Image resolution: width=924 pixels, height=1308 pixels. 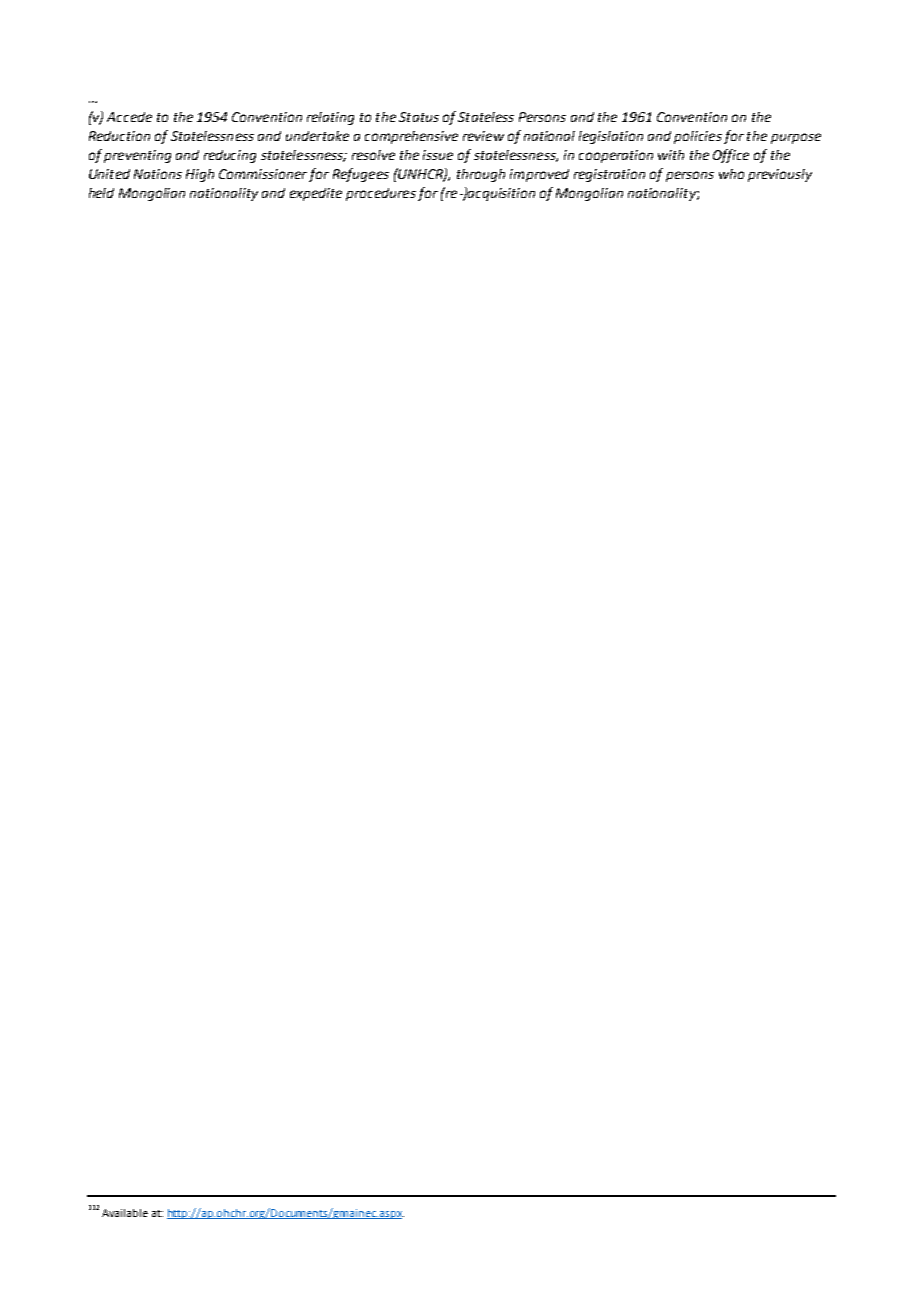 What do you see at coordinates (316, 194) in the image?
I see `expedite` at bounding box center [316, 194].
